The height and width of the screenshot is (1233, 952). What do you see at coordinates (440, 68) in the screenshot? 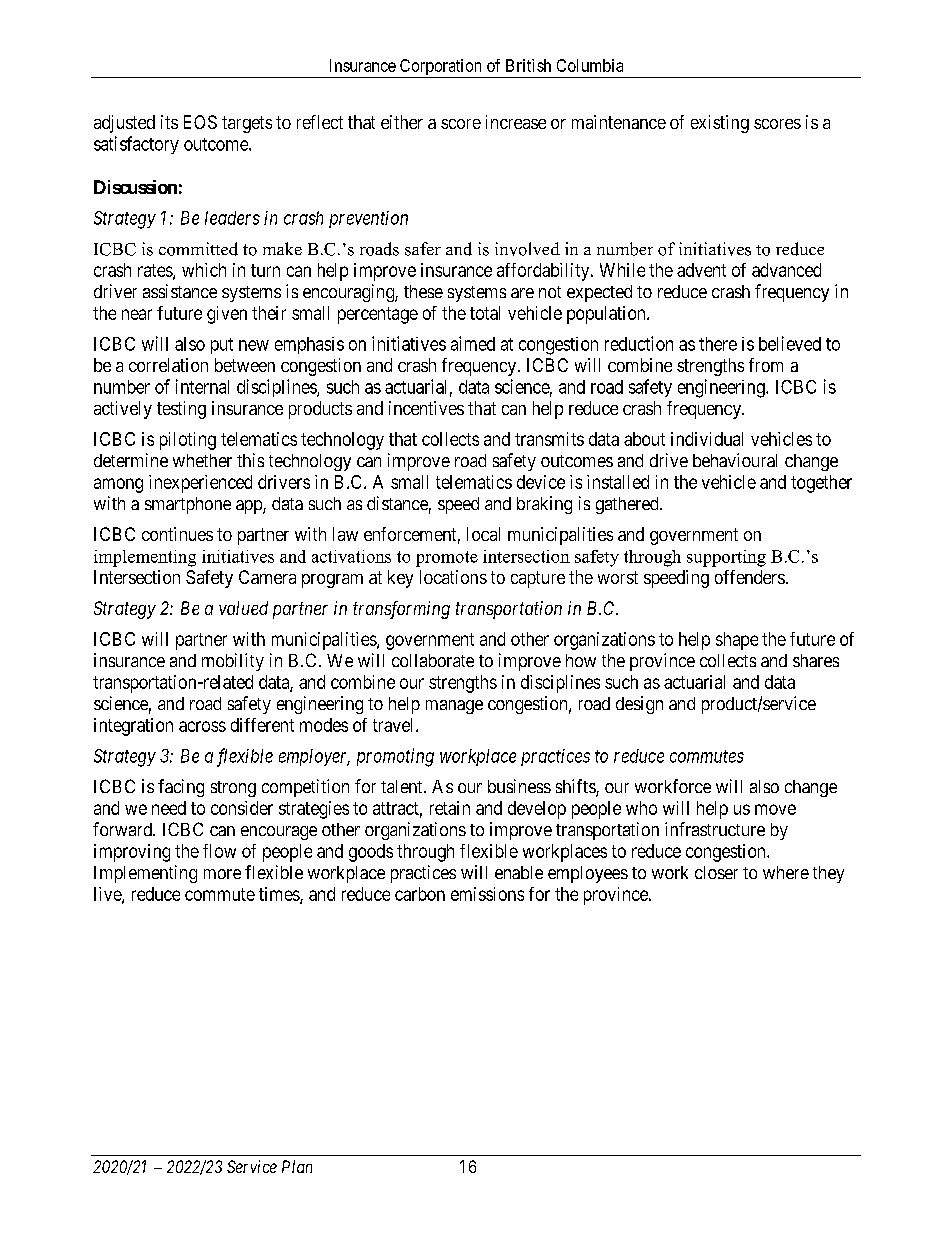
I see `Corporation` at bounding box center [440, 68].
